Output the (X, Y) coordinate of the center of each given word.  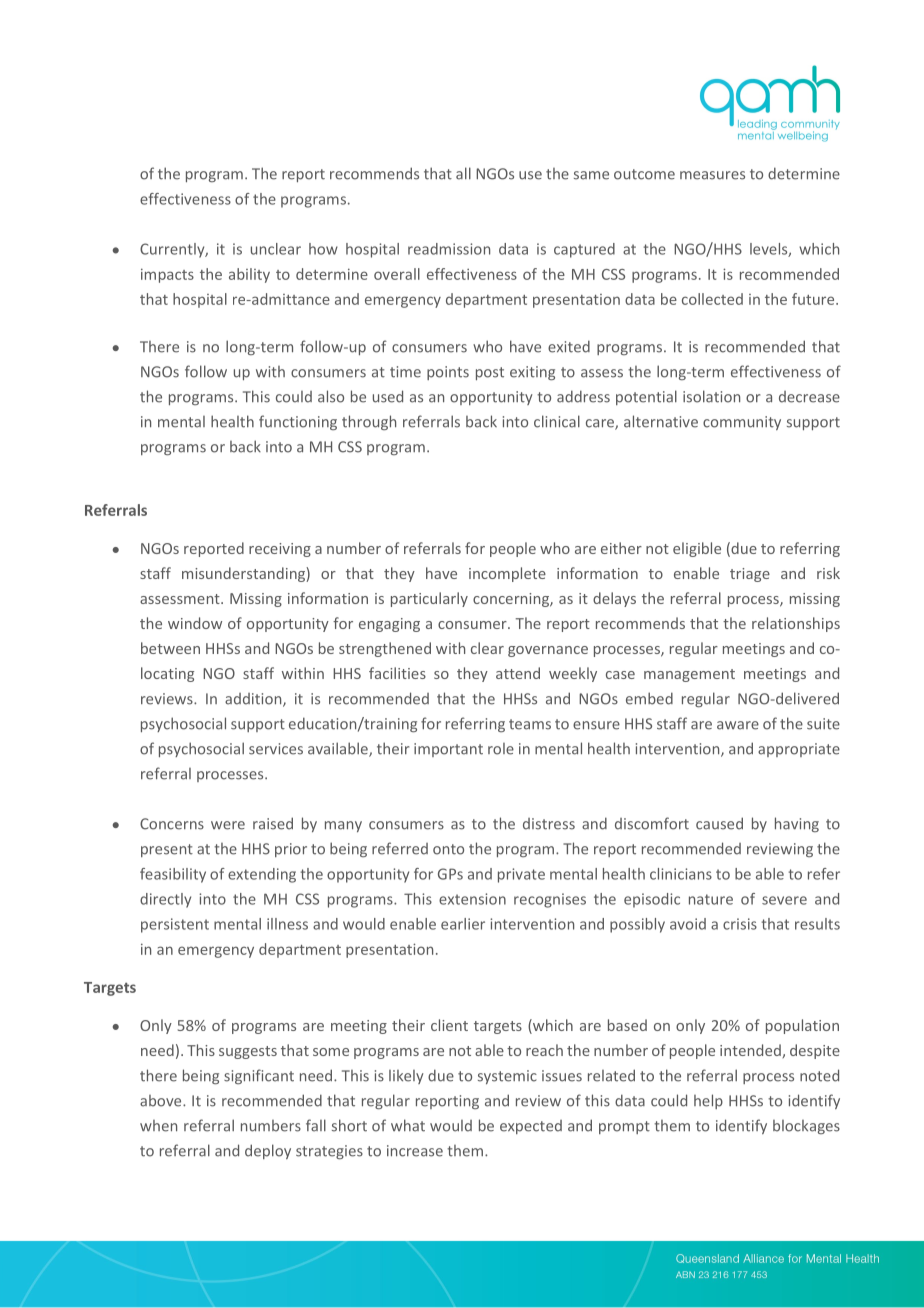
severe (784, 900)
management (689, 675)
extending (262, 875)
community (742, 423)
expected (531, 1127)
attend (518, 673)
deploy (268, 1151)
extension (472, 899)
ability (249, 275)
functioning (298, 422)
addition (254, 700)
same (591, 175)
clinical (557, 421)
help (708, 1101)
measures (712, 175)
